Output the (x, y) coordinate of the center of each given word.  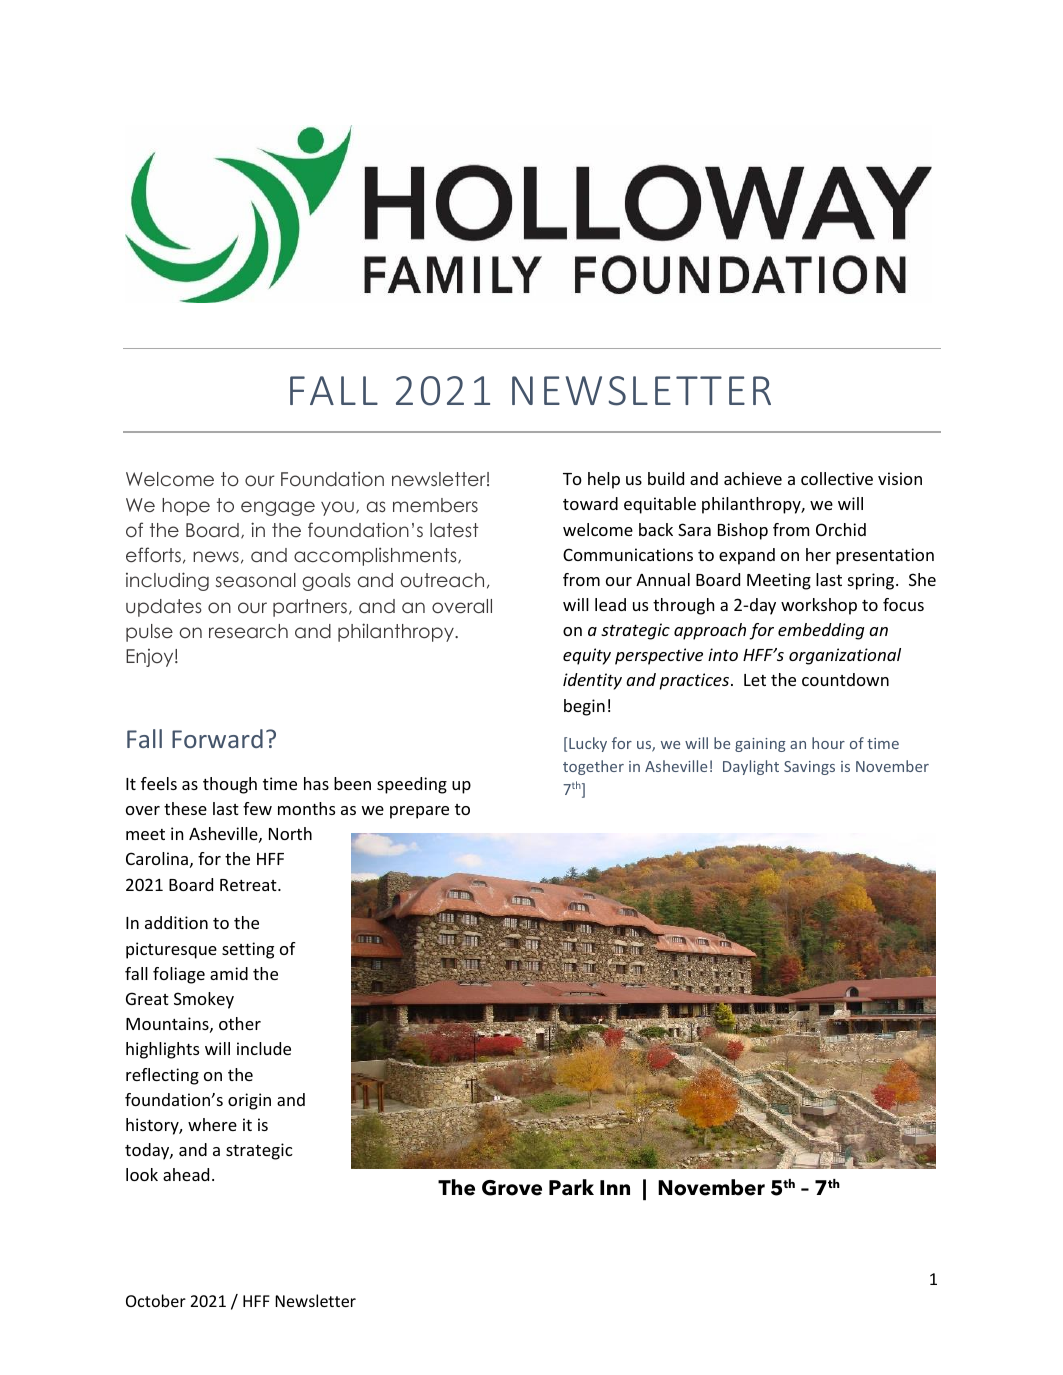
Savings (809, 768)
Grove (512, 1188)
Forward (217, 738)
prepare (419, 812)
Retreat (249, 885)
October (156, 1300)
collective (837, 478)
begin (584, 707)
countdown (845, 679)
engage (278, 508)
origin (249, 1101)
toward (590, 503)
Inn (615, 1187)
